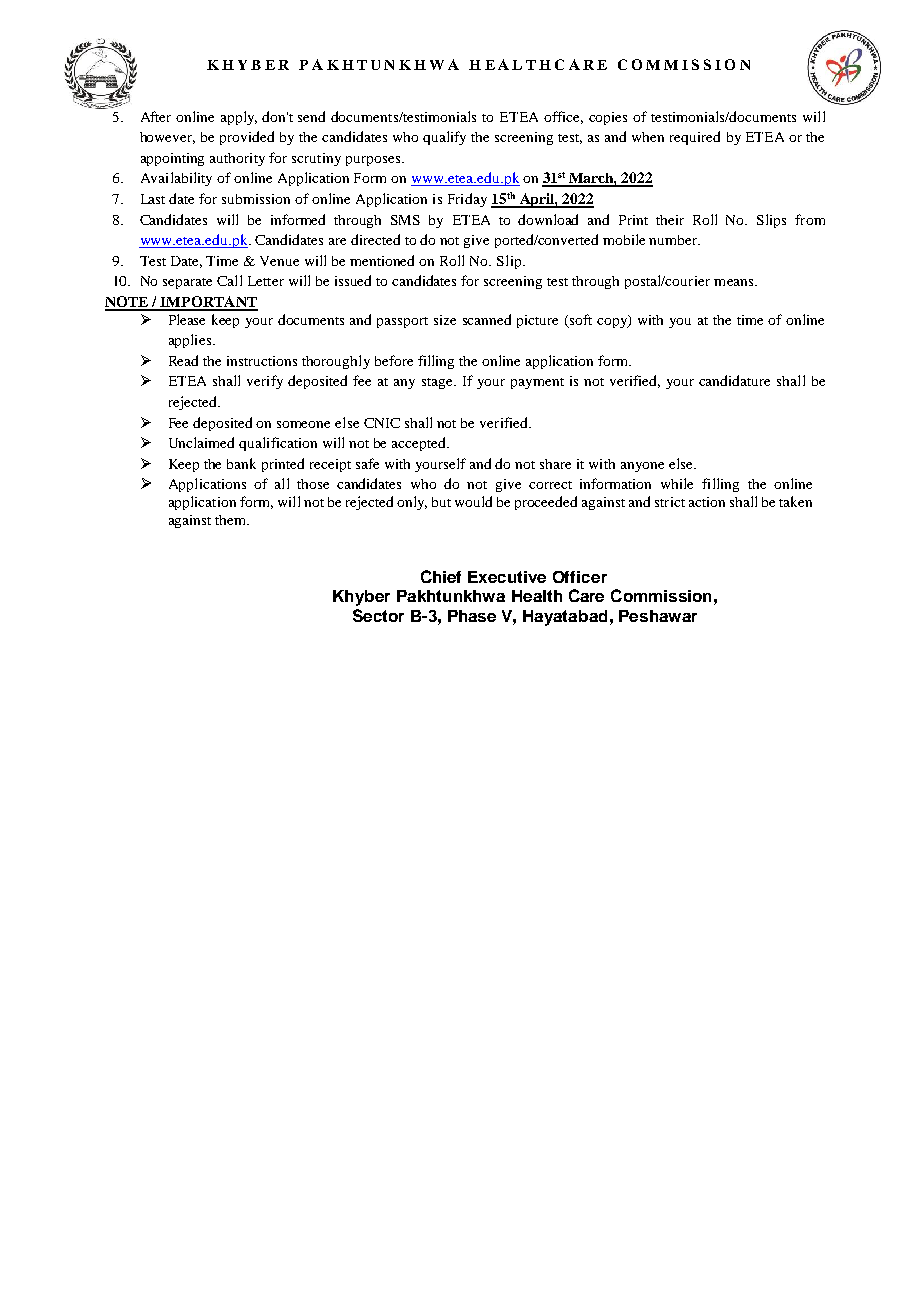  I want to click on provided, so click(247, 138).
